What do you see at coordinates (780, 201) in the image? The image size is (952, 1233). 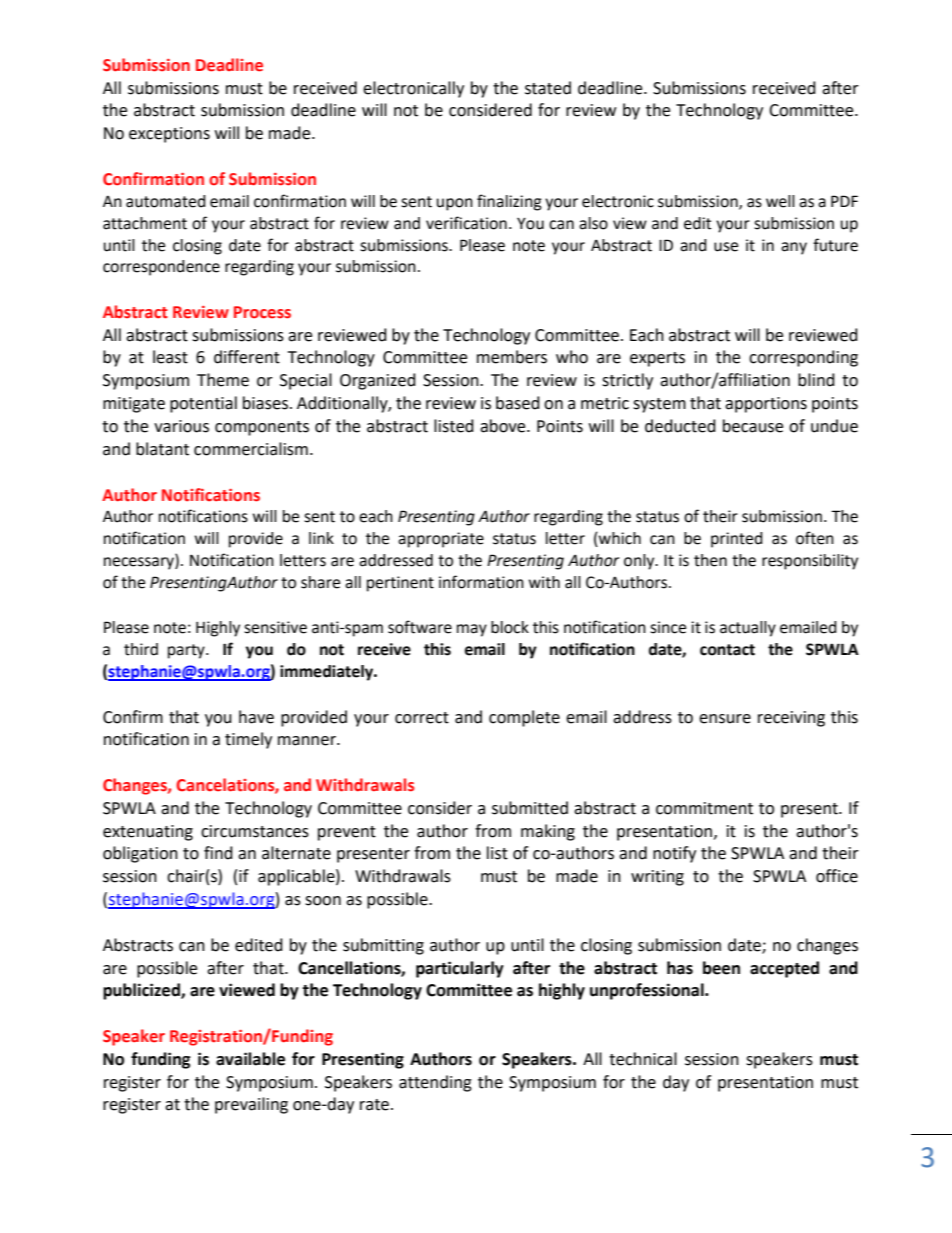 I see `well` at bounding box center [780, 201].
